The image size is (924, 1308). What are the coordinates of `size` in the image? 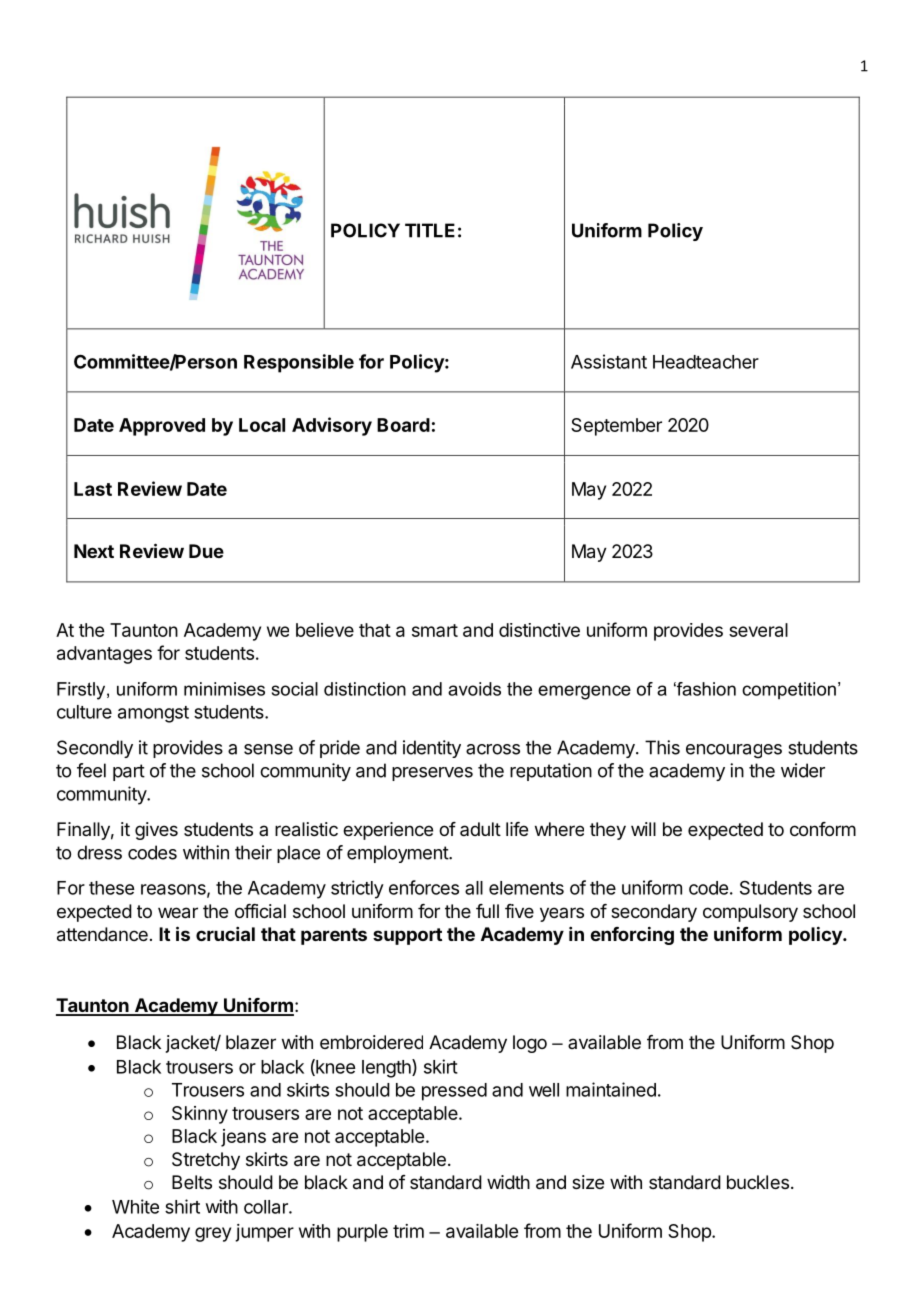 It's located at (588, 1182).
